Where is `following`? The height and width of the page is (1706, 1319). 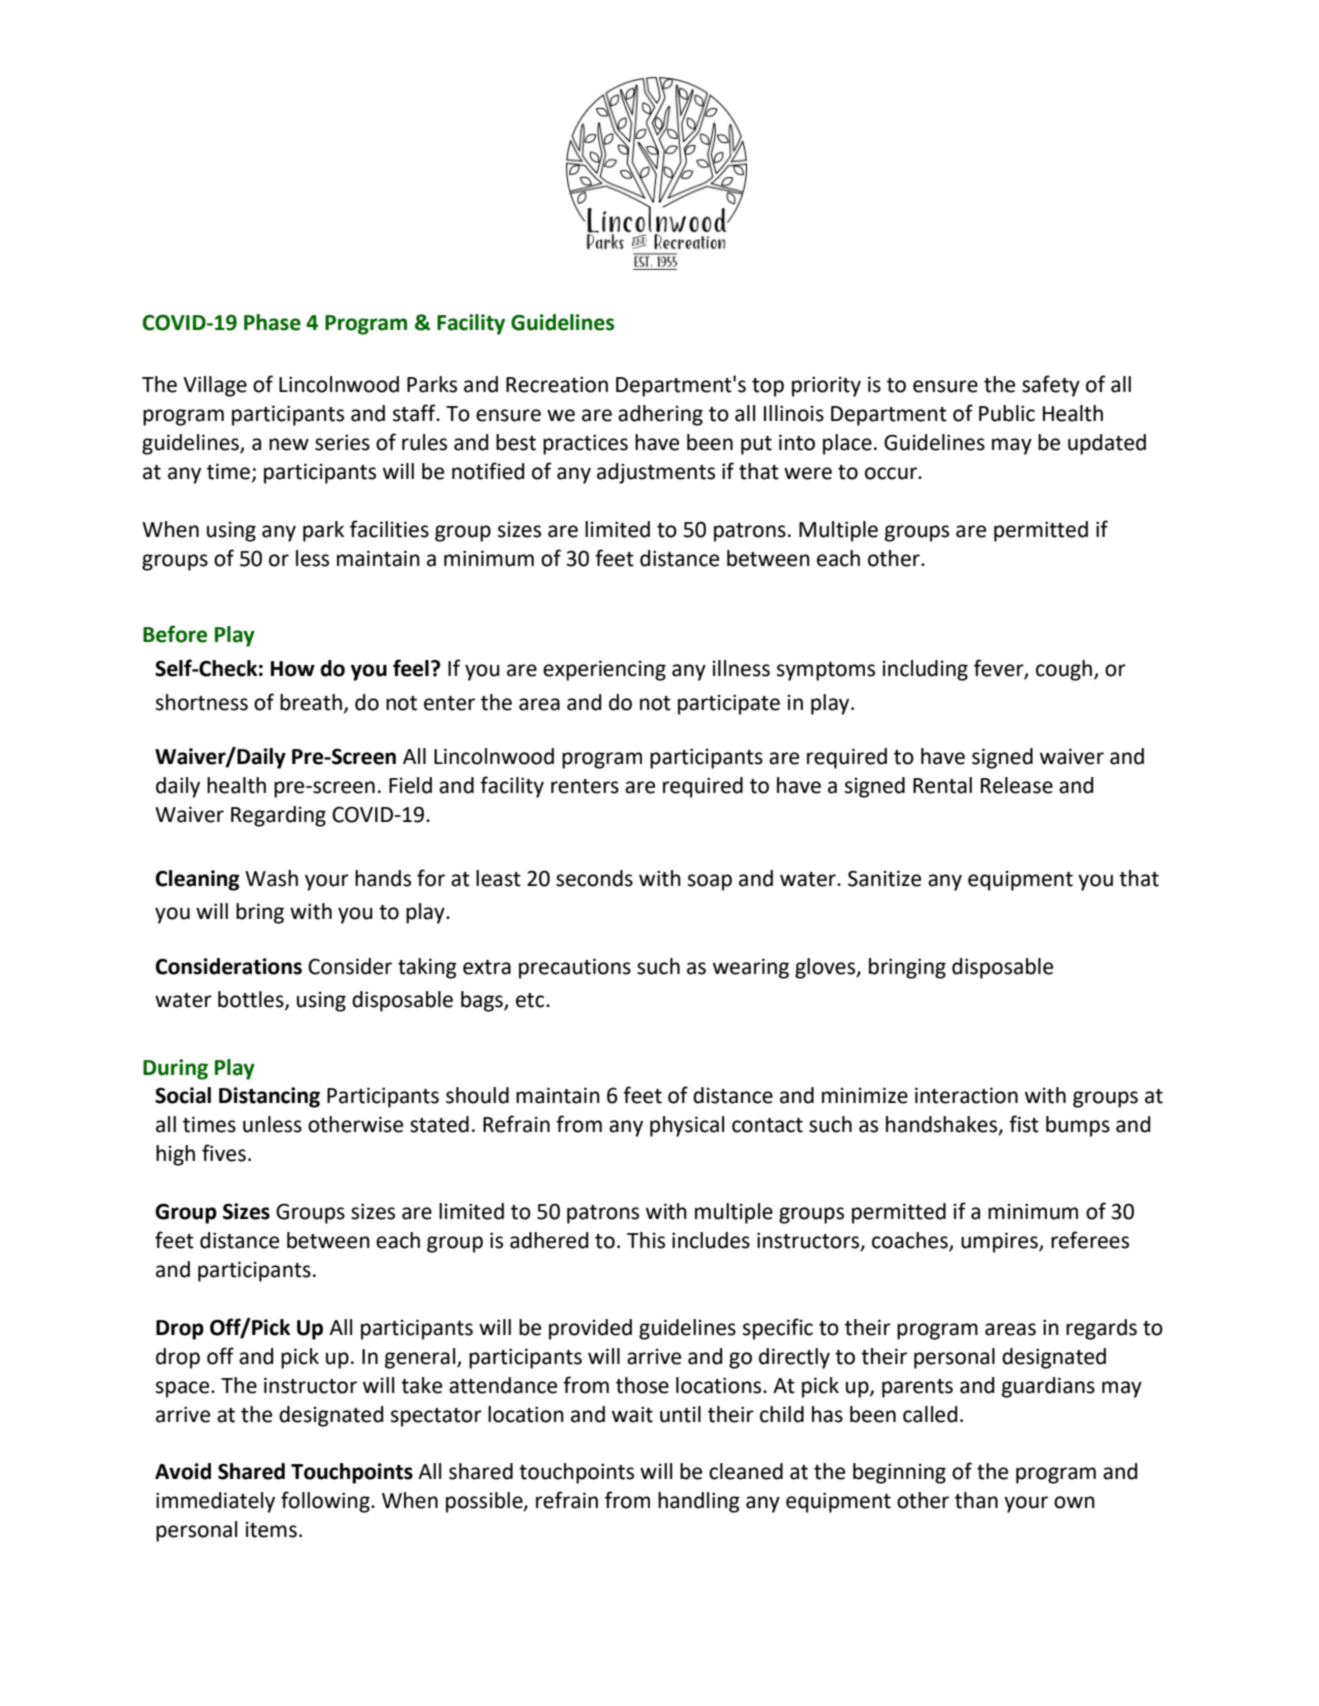 following is located at coordinates (326, 1502).
